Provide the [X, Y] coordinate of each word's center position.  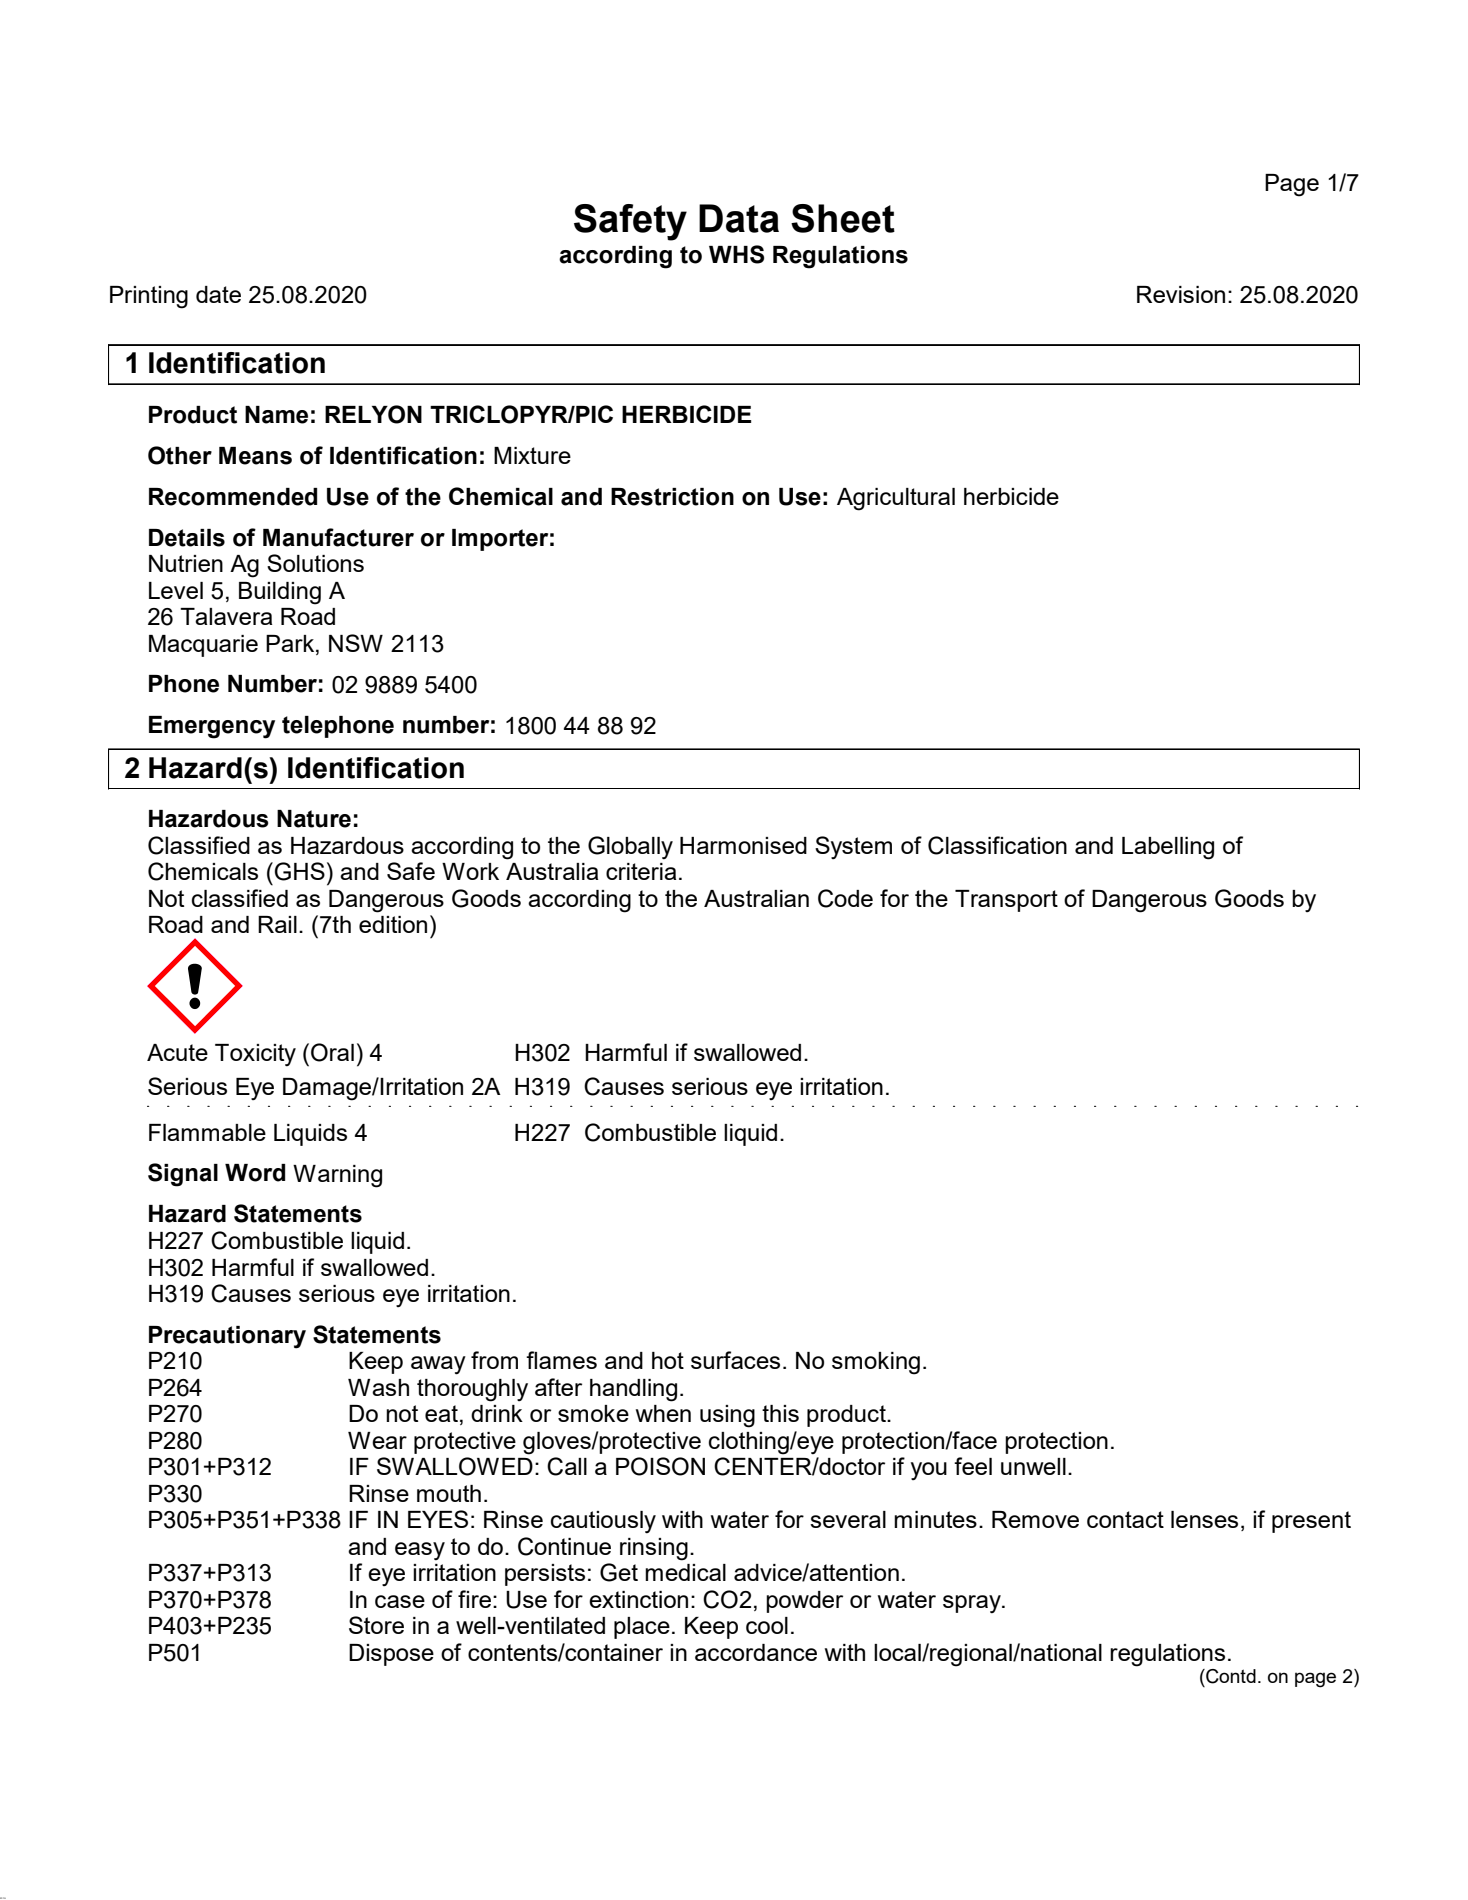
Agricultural [896, 499]
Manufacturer [338, 537]
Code [845, 898]
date [218, 294]
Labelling [1168, 848]
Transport [1006, 901]
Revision [1181, 294]
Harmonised [743, 845]
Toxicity [255, 1055]
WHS [736, 254]
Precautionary [227, 1337]
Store [376, 1625]
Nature [314, 819]
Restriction [672, 497]
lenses [1204, 1519]
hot [668, 1360]
